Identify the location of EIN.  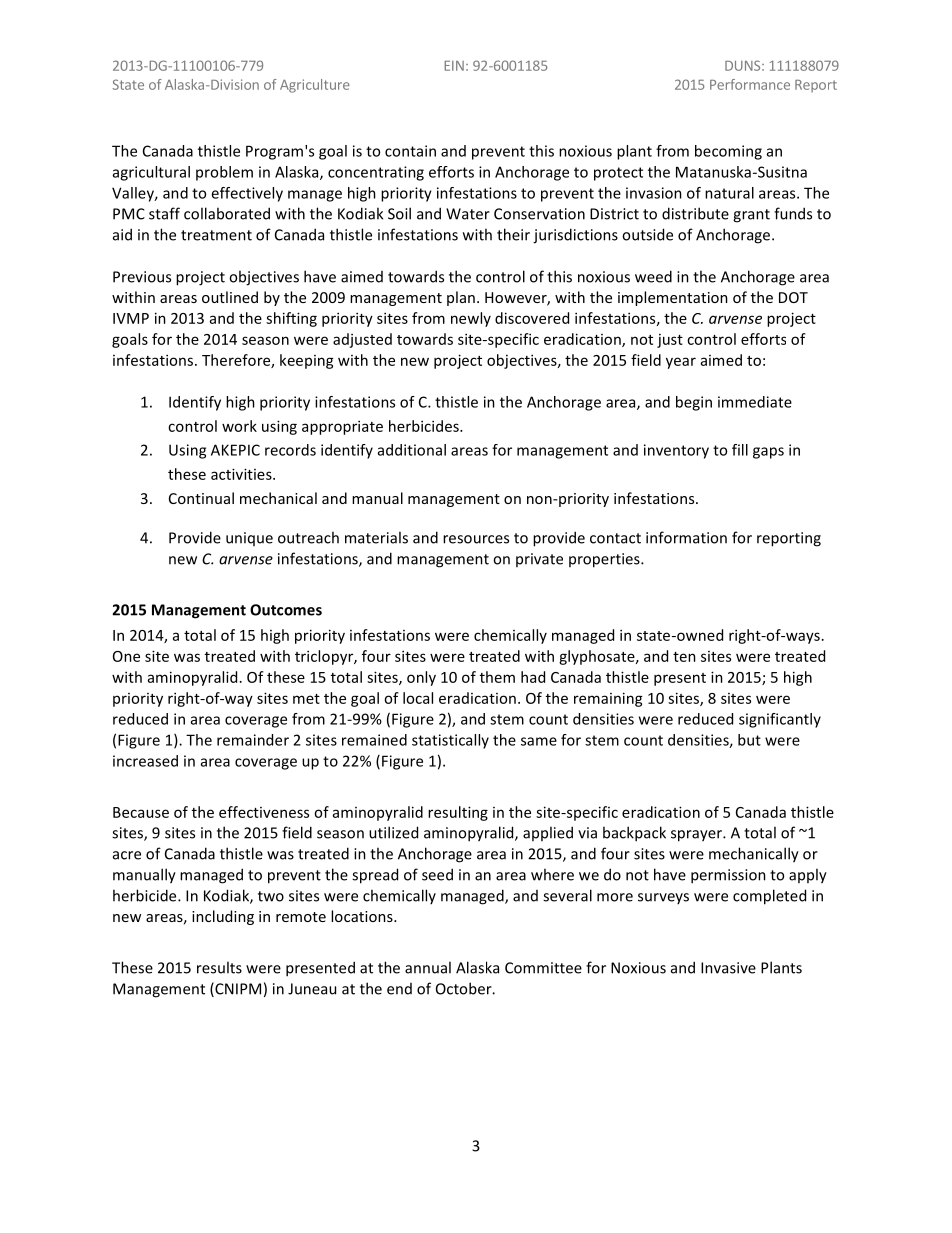
(454, 66).
